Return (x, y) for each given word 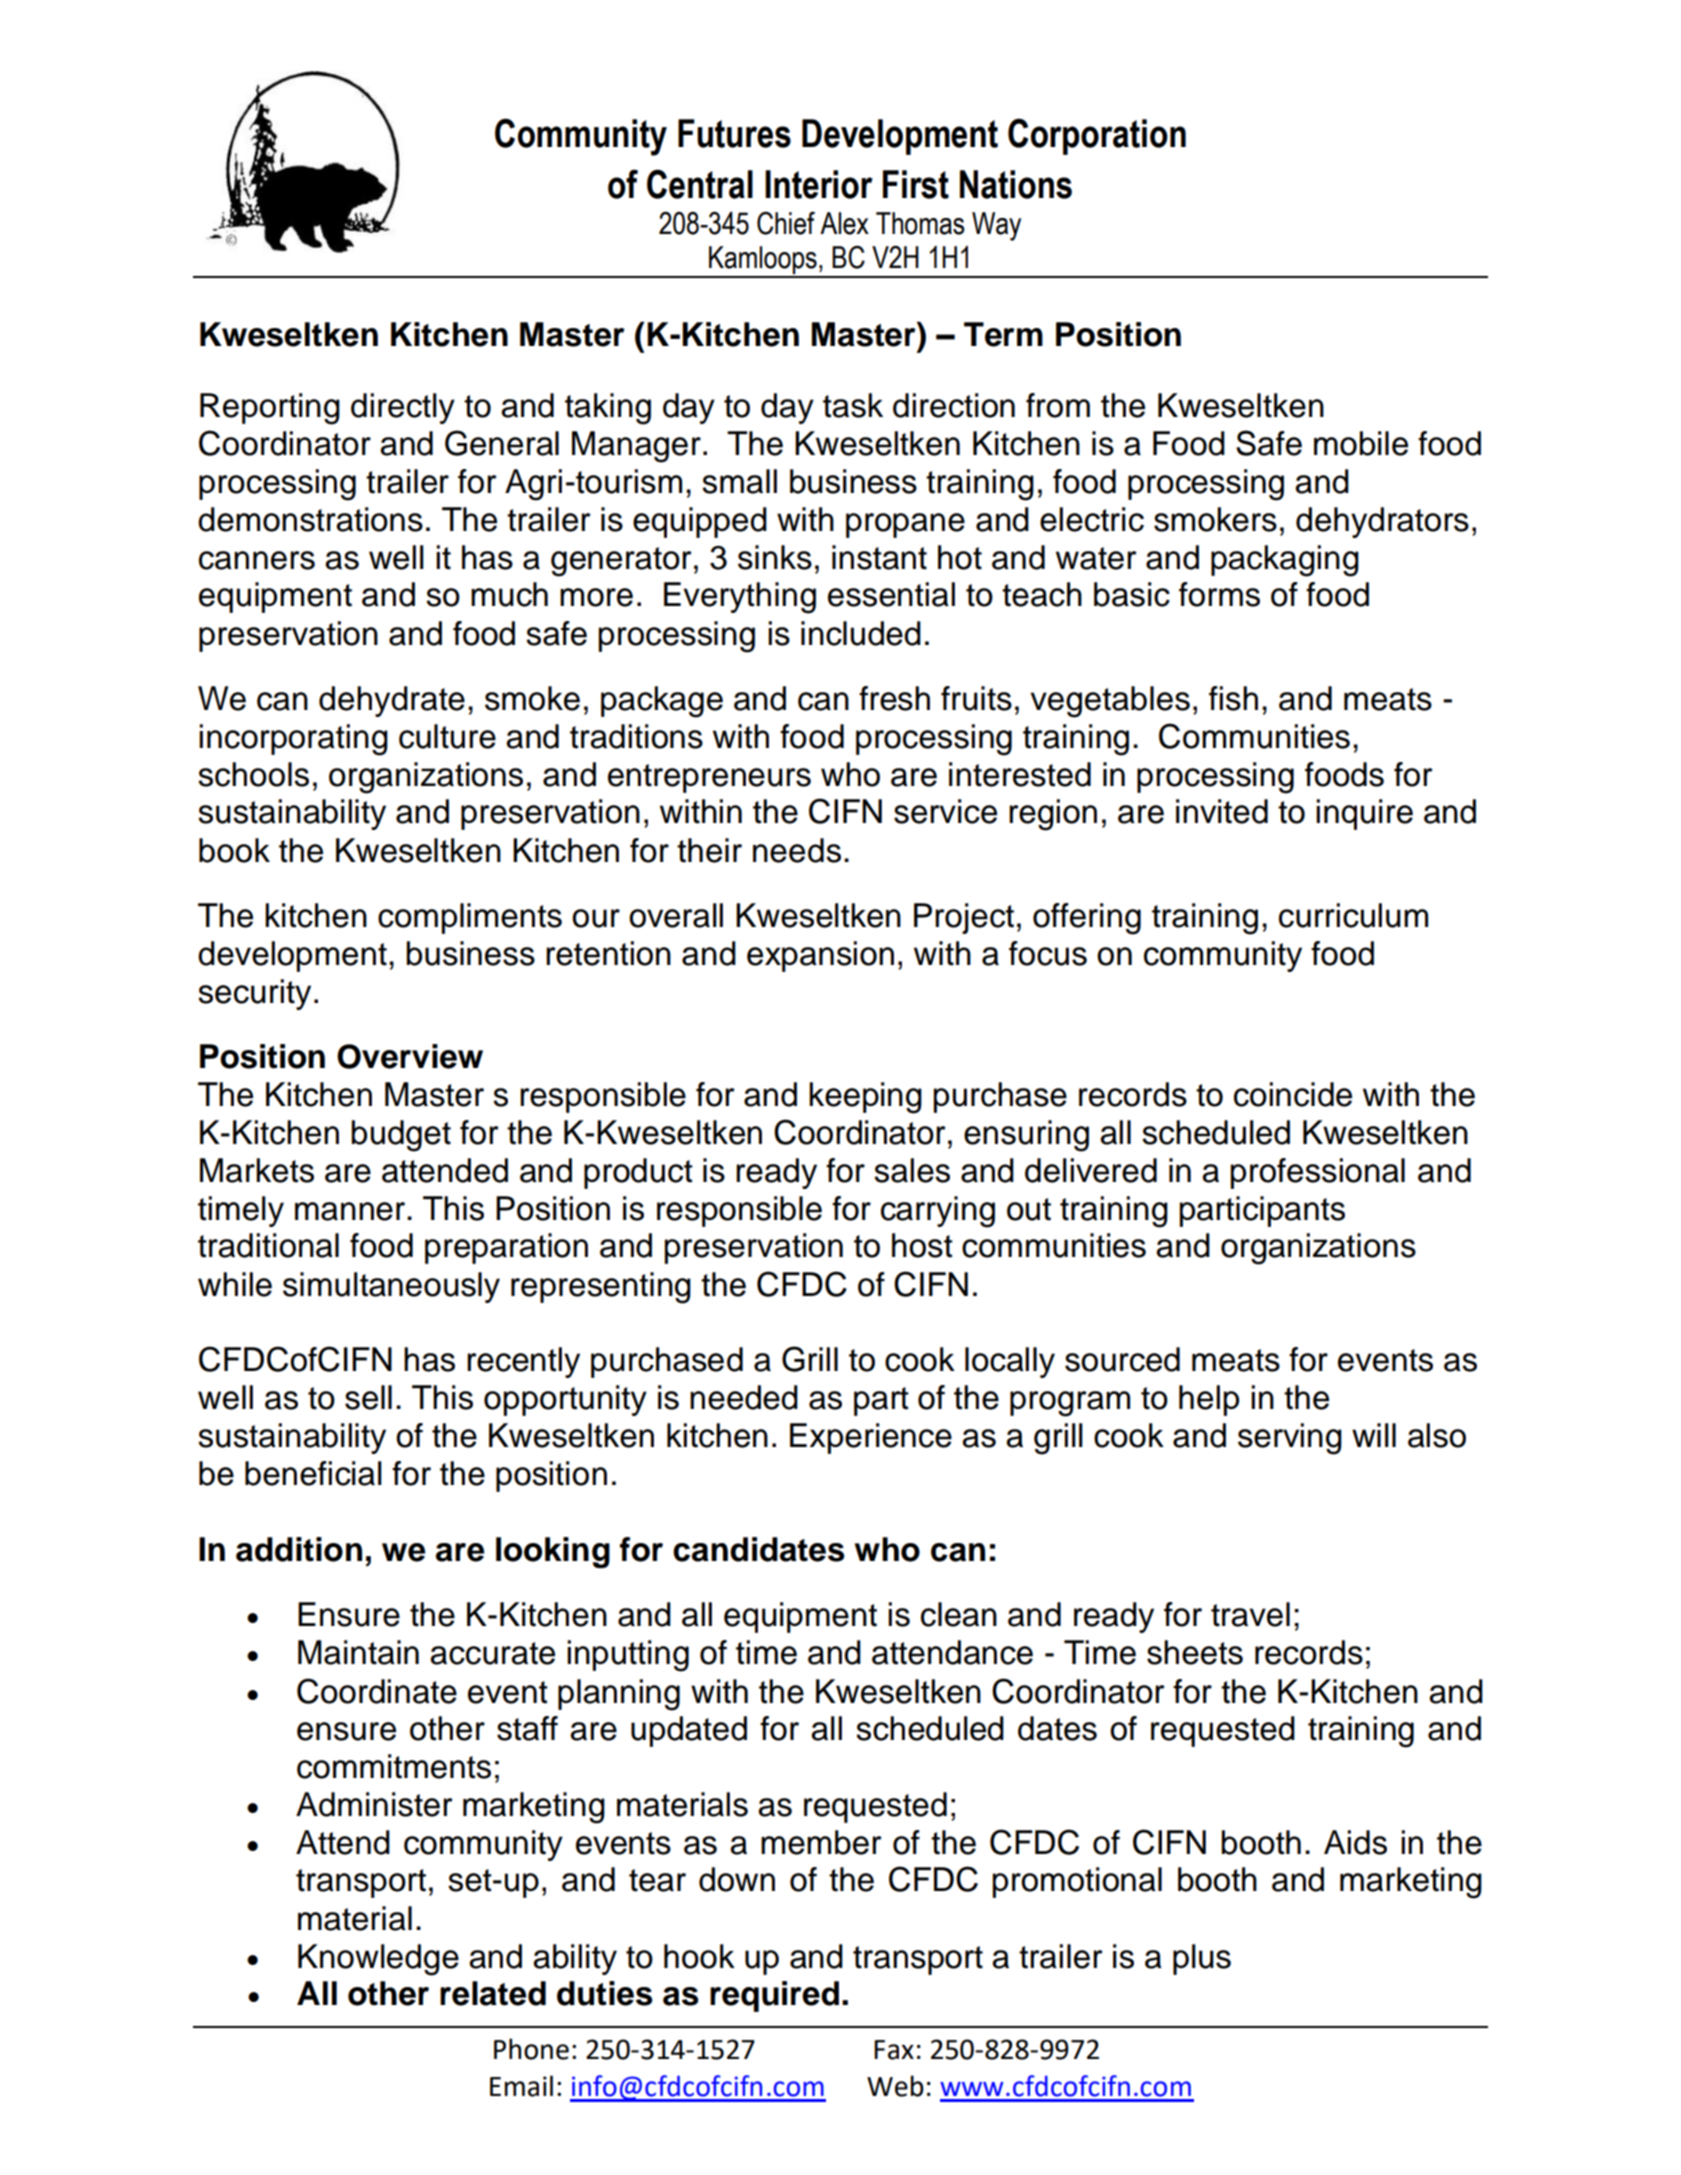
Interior (819, 184)
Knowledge (378, 1960)
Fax (894, 2050)
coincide (1293, 1094)
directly (403, 408)
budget (401, 1136)
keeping (865, 1098)
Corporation (1097, 136)
